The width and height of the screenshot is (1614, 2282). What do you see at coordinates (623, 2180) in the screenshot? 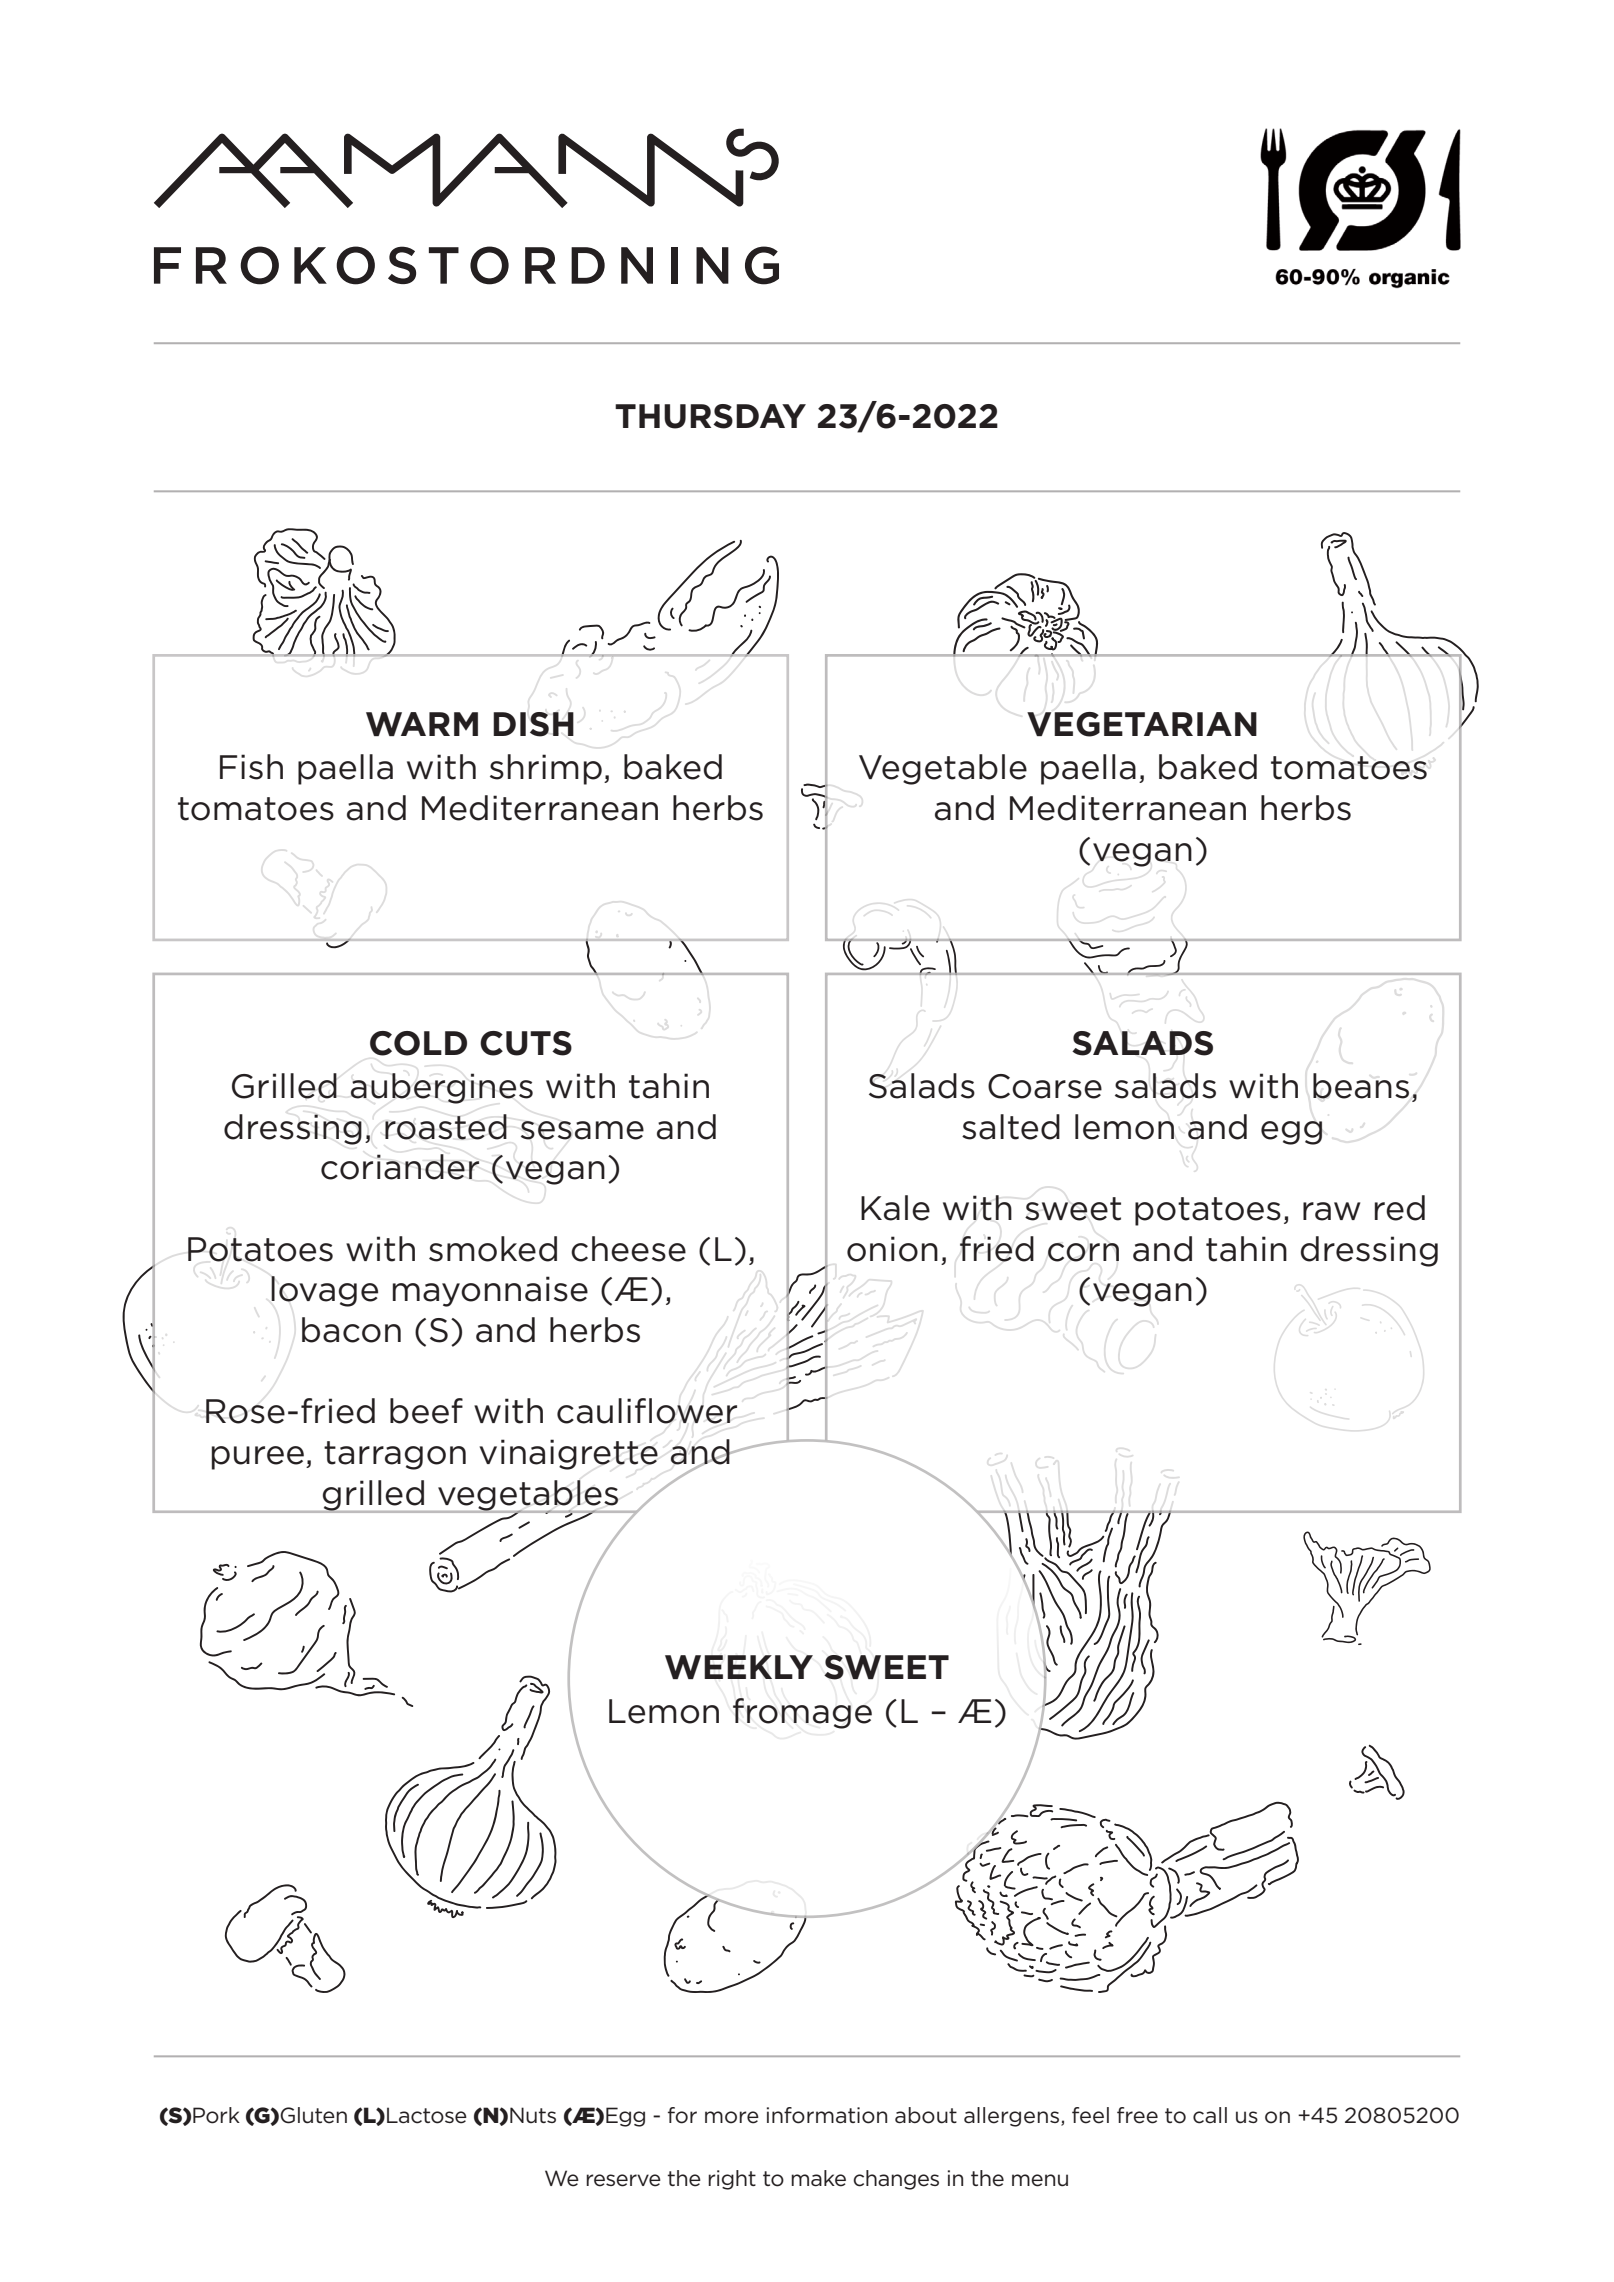
I see `reserve` at bounding box center [623, 2180].
